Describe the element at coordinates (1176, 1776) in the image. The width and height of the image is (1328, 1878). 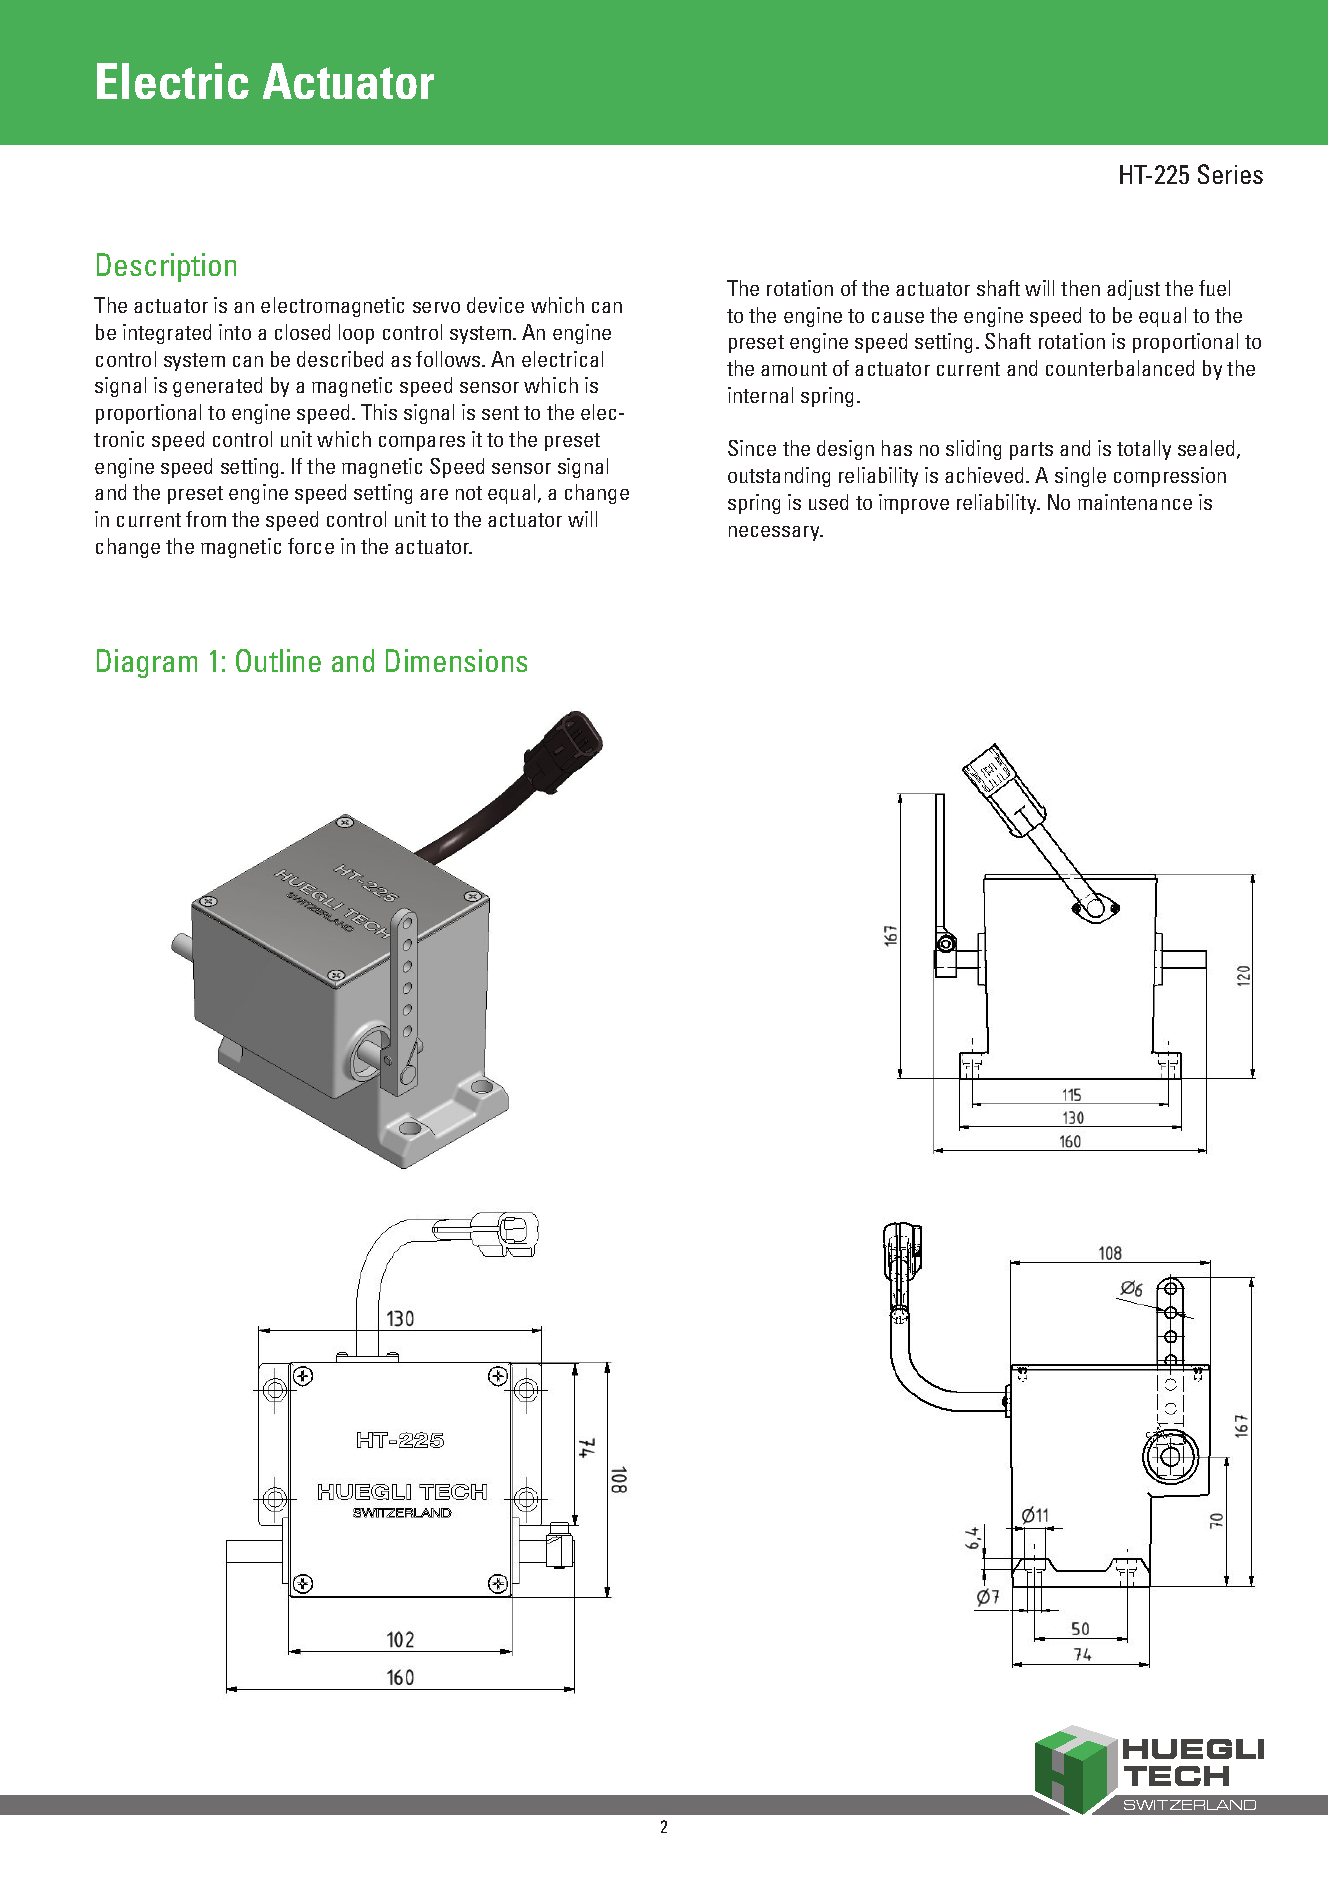
I see `TECH` at that location.
